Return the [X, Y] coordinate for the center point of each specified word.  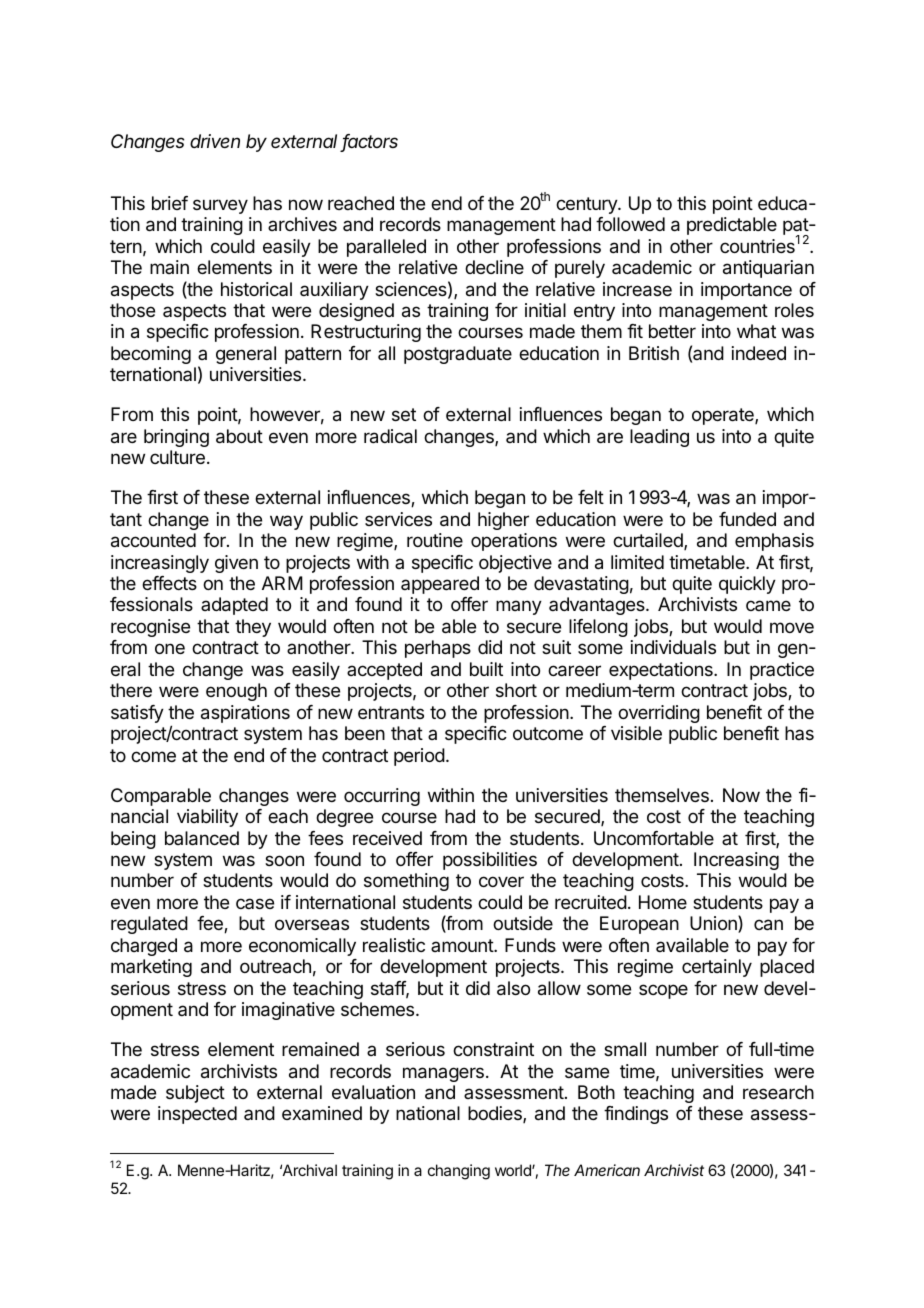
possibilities [490, 861]
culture [177, 457]
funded [747, 519]
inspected [197, 1115]
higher [503, 521]
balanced [202, 838]
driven [215, 141]
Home [663, 902]
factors [369, 143]
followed [630, 224]
